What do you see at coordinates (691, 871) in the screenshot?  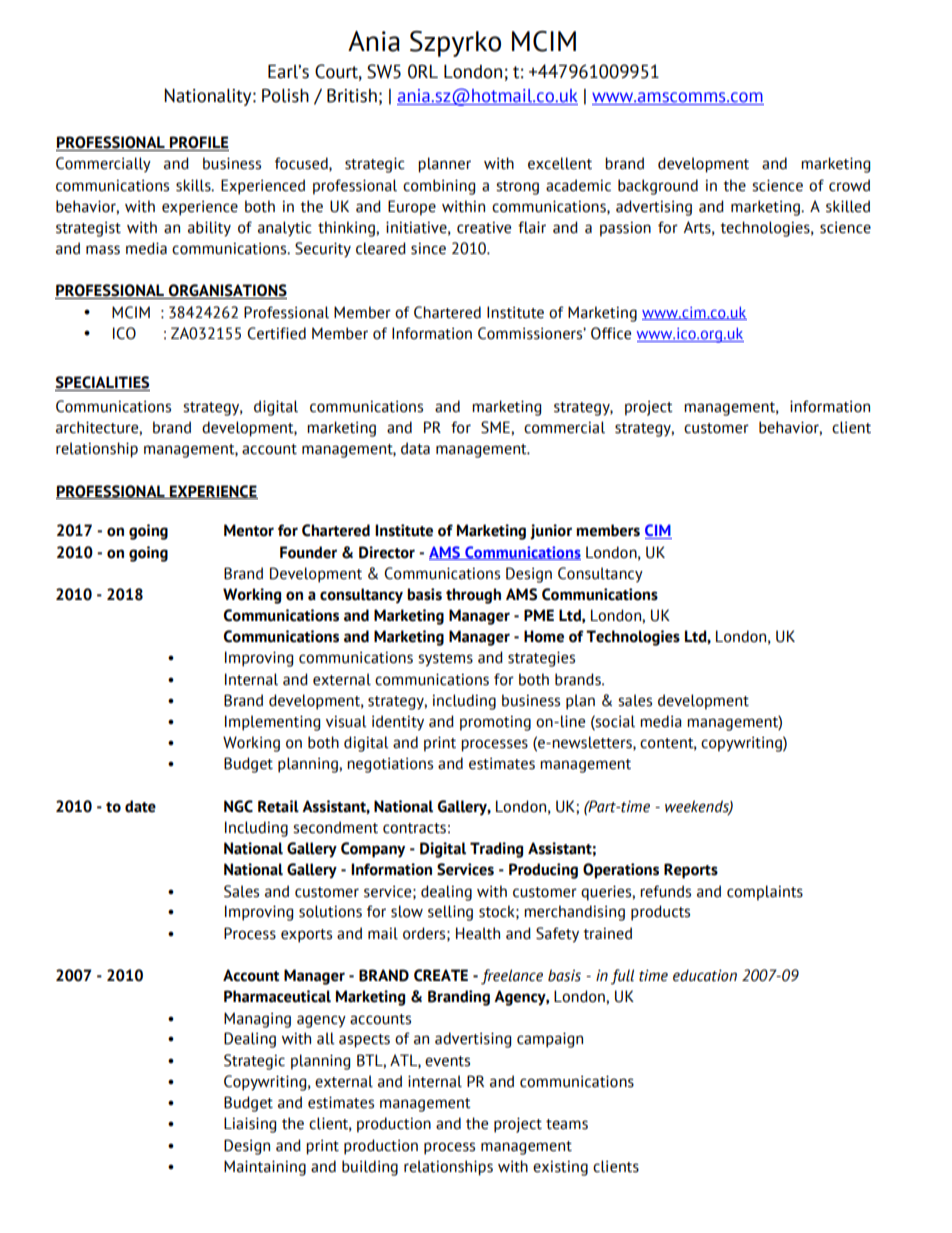 I see `Reports` at bounding box center [691, 871].
